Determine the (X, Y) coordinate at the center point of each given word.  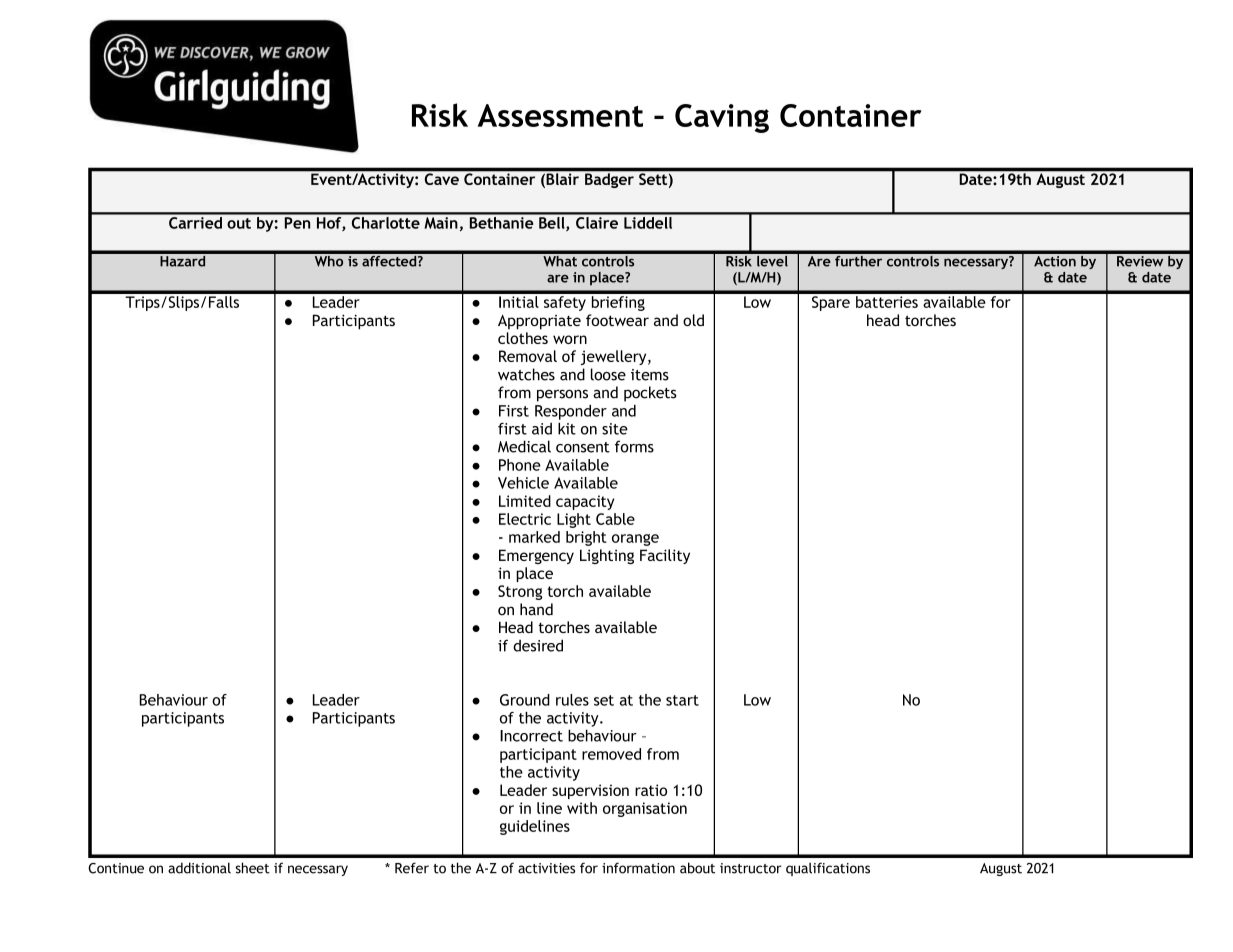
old (693, 320)
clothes (523, 338)
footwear (617, 320)
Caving (722, 118)
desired (538, 645)
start (682, 700)
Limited (525, 501)
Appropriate (539, 322)
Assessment (560, 115)
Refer (412, 868)
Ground (525, 700)
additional (199, 868)
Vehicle (523, 483)
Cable (615, 519)
